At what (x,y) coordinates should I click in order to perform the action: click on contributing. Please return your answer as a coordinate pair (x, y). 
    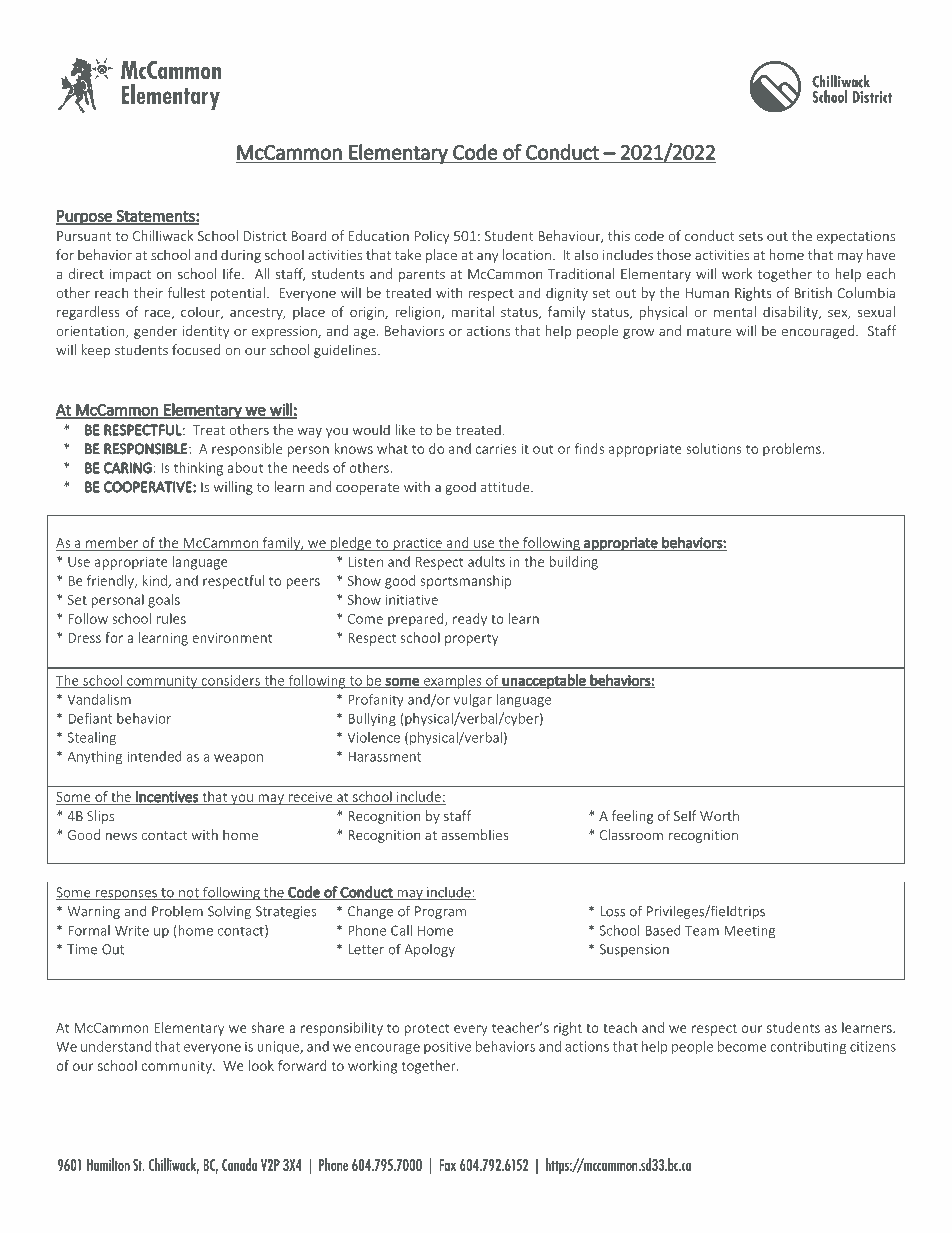
    Looking at the image, I should click on (808, 1048).
